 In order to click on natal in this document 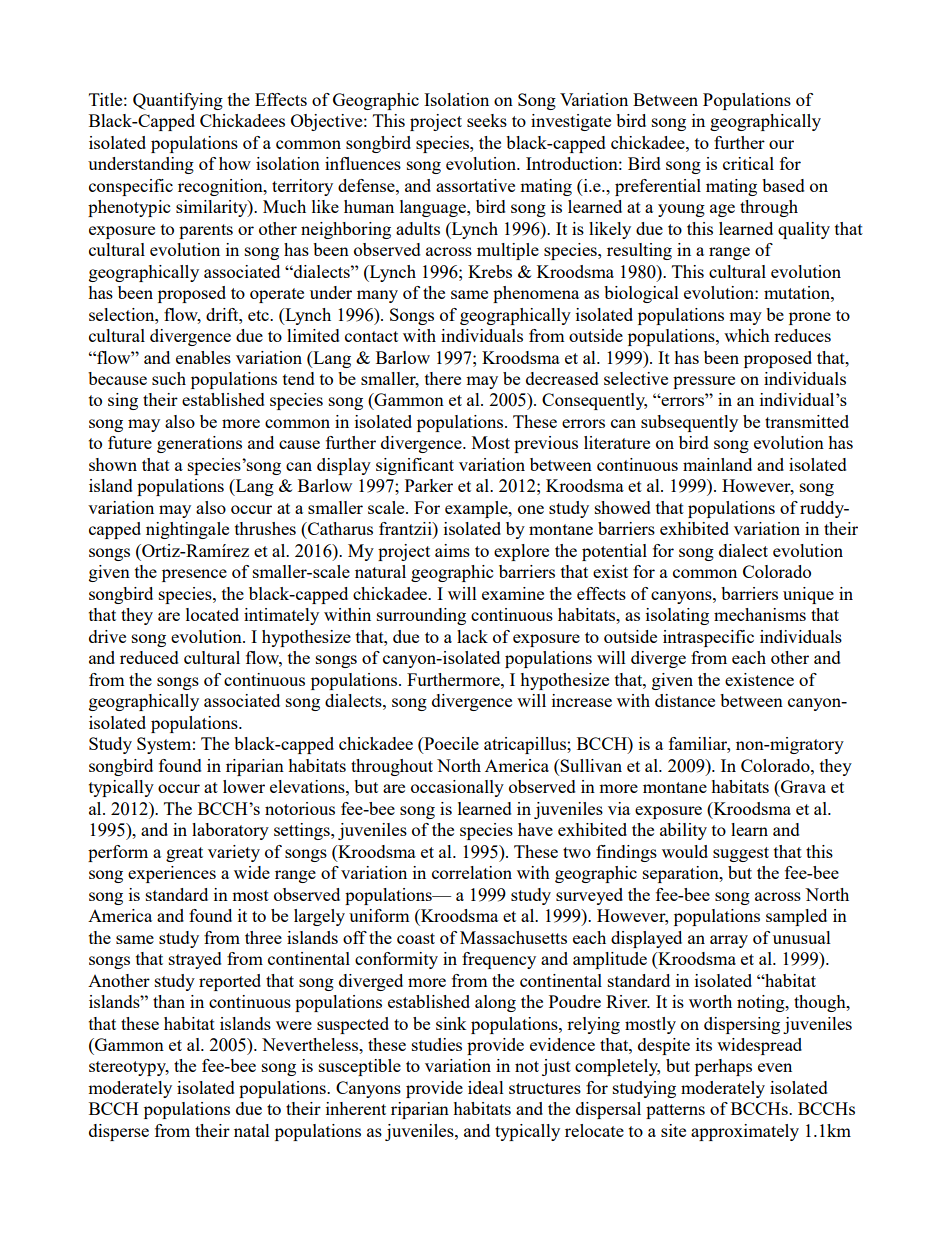, I will do `click(252, 1130)`.
